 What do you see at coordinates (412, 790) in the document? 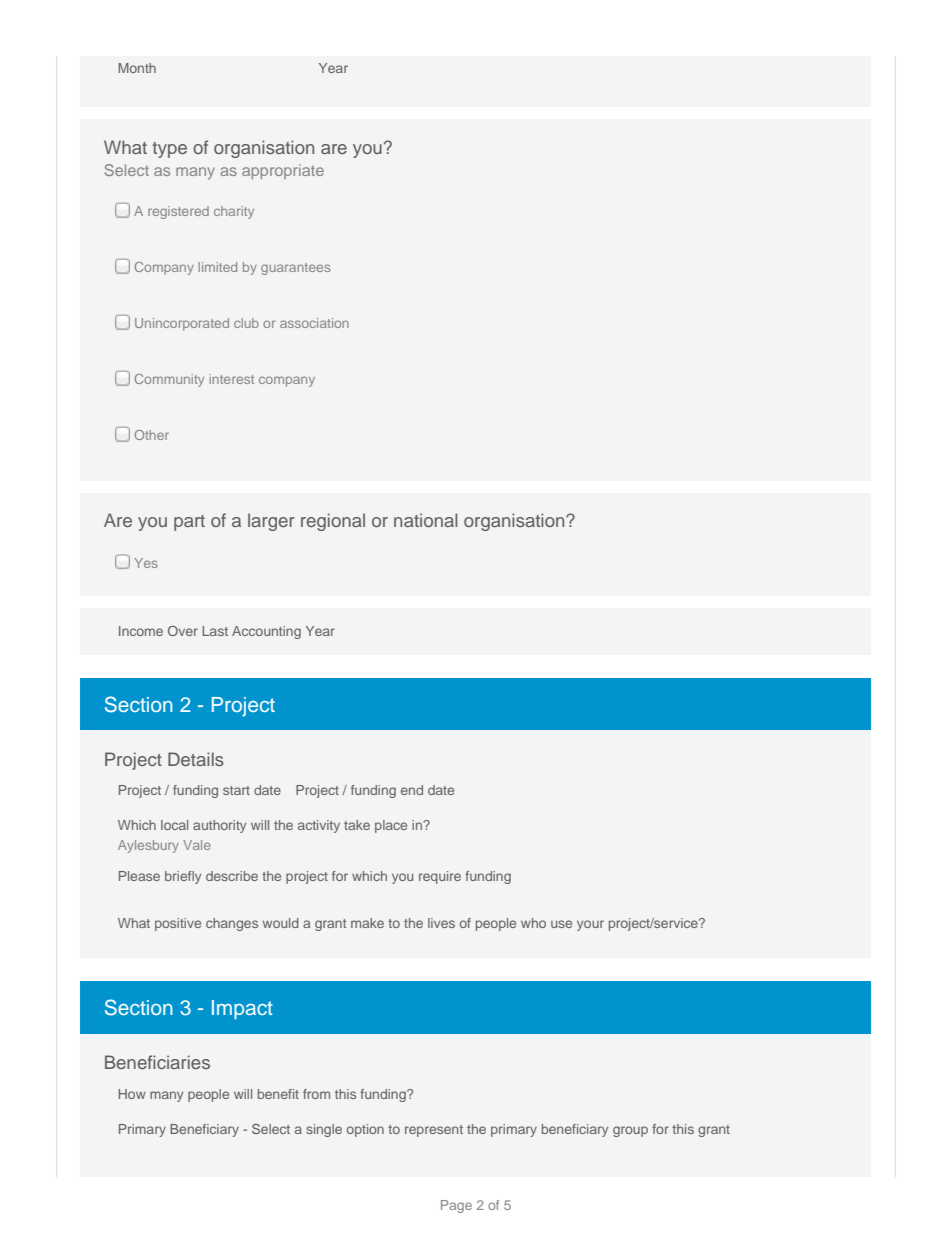
I see `end` at bounding box center [412, 790].
